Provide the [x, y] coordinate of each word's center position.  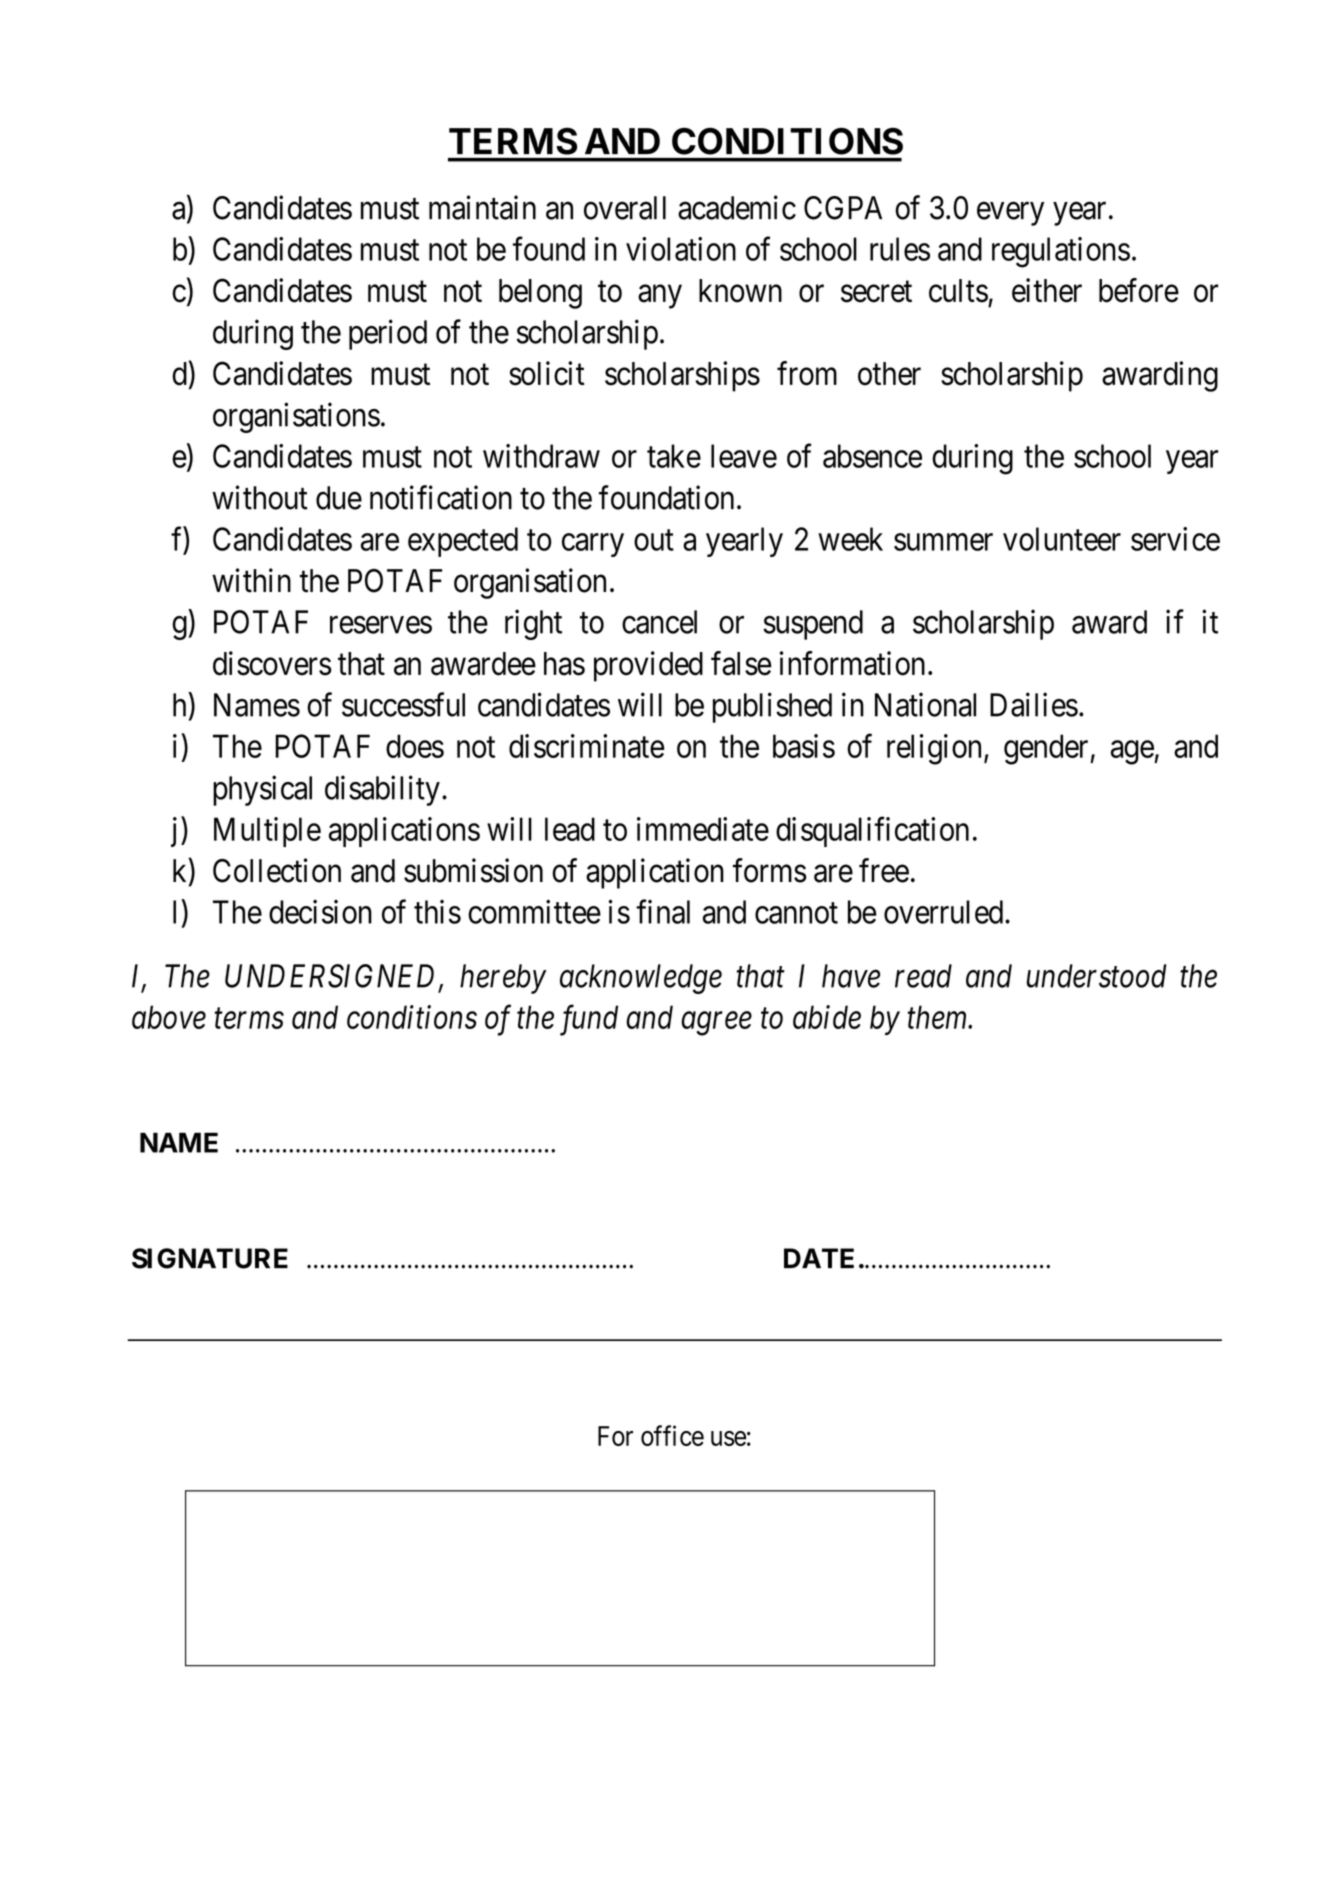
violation [681, 249]
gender [1047, 749]
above [169, 1017]
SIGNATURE [210, 1258]
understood [1096, 976]
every [1010, 214]
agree [716, 1024]
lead [570, 829]
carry [593, 545]
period [388, 334]
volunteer [1062, 539]
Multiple [267, 832]
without [260, 497]
